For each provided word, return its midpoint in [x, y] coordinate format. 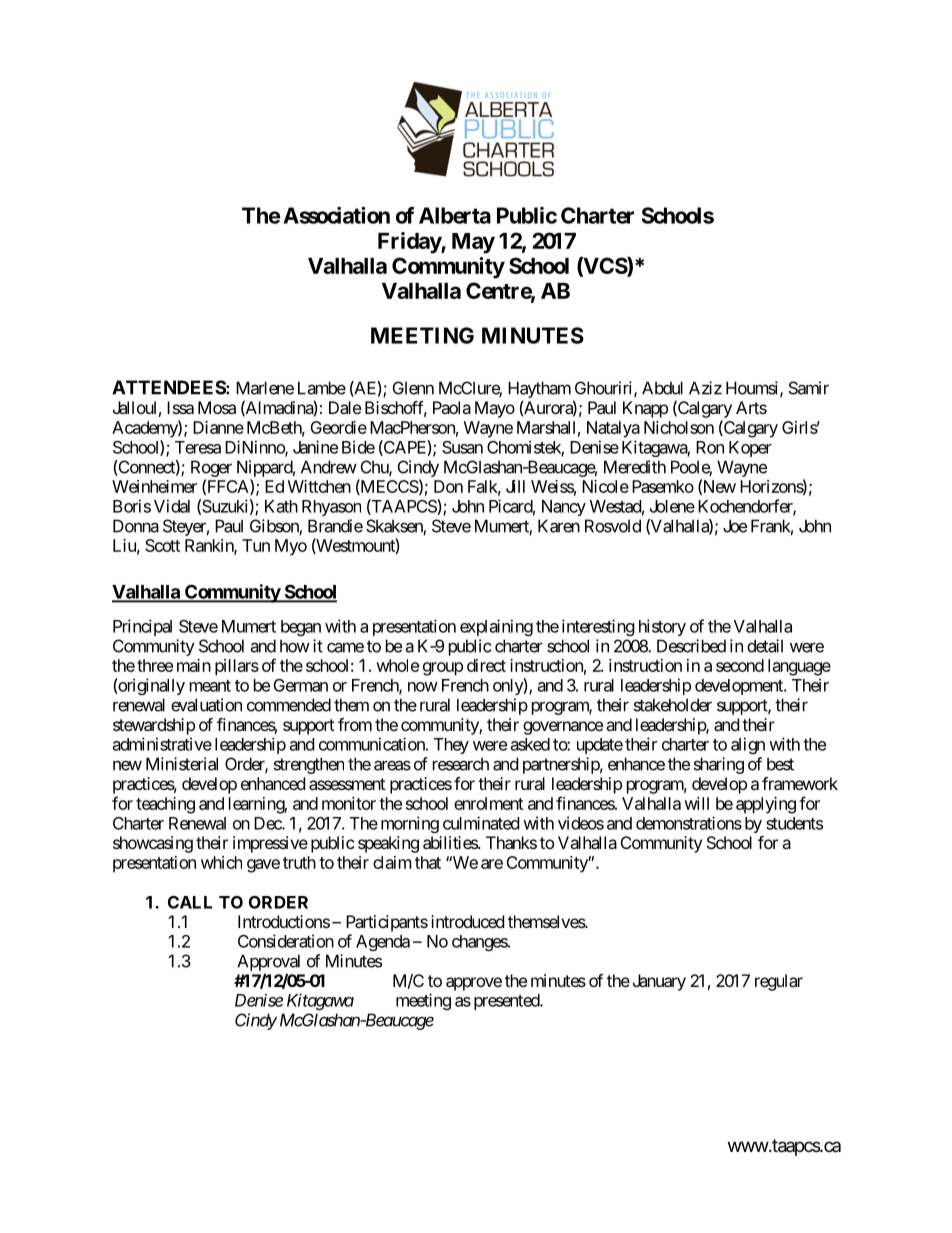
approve [474, 984]
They [451, 746]
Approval [268, 962]
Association [336, 215]
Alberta [455, 215]
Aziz [705, 388]
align [748, 745]
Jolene [672, 506]
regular [779, 982]
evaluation [206, 705]
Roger [211, 468]
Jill [515, 486]
